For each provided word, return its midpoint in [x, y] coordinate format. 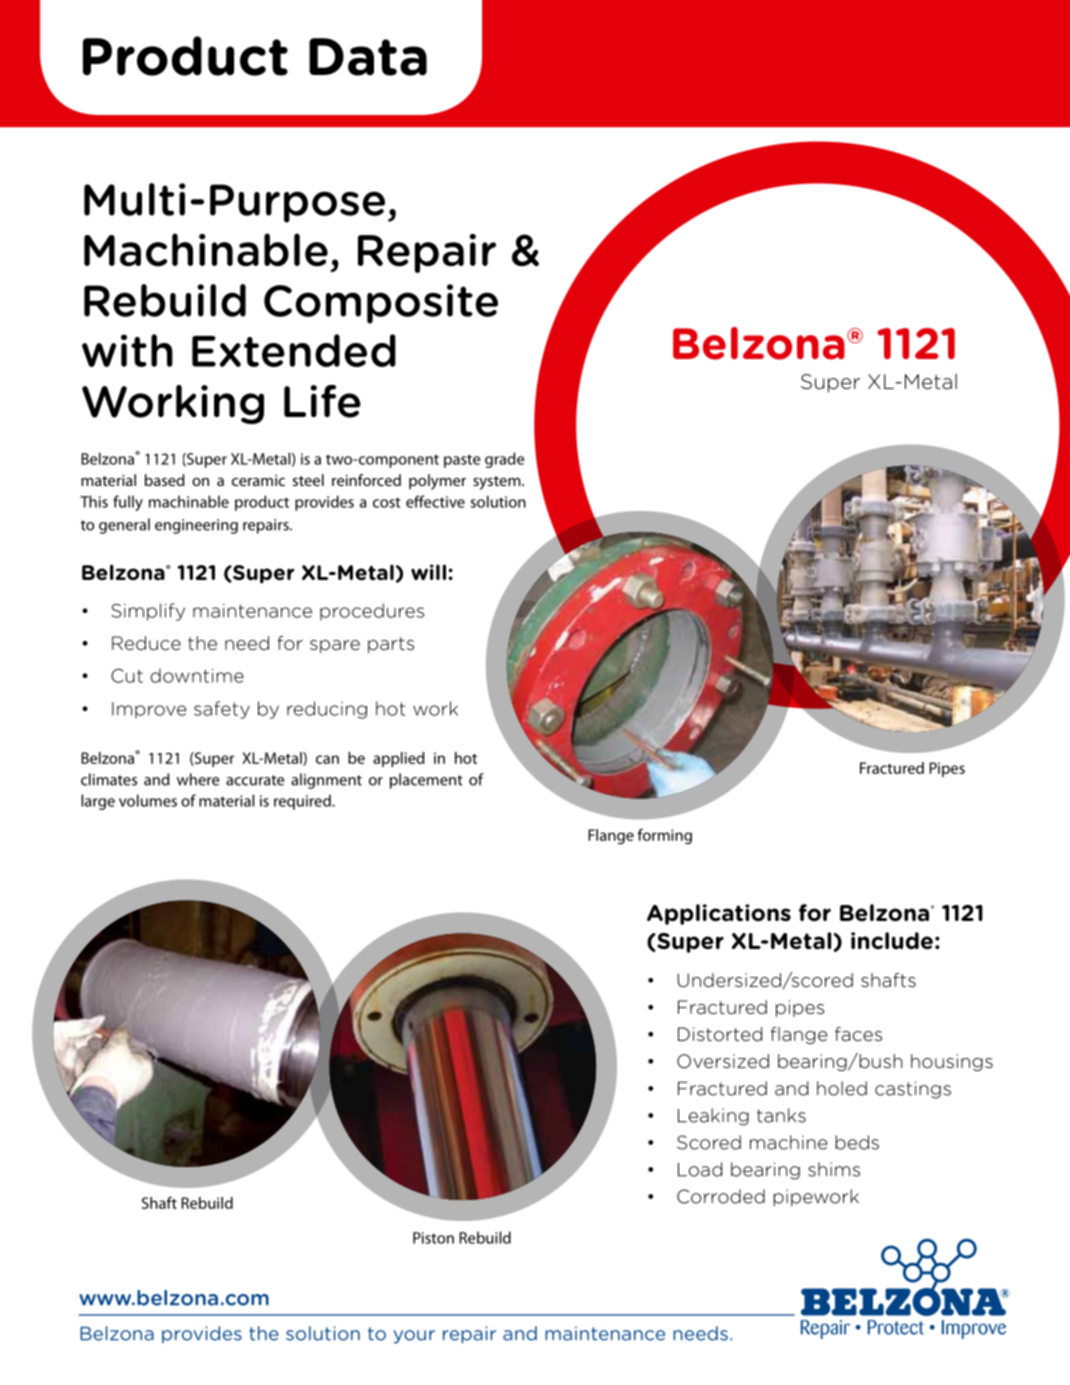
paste [462, 461]
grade [504, 460]
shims [834, 1169]
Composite [381, 304]
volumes [148, 800]
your [414, 1337]
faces [858, 1034]
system [498, 483]
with [127, 350]
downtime [197, 675]
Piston [433, 1238]
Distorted [720, 1034]
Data [368, 57]
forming [664, 836]
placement [426, 781]
